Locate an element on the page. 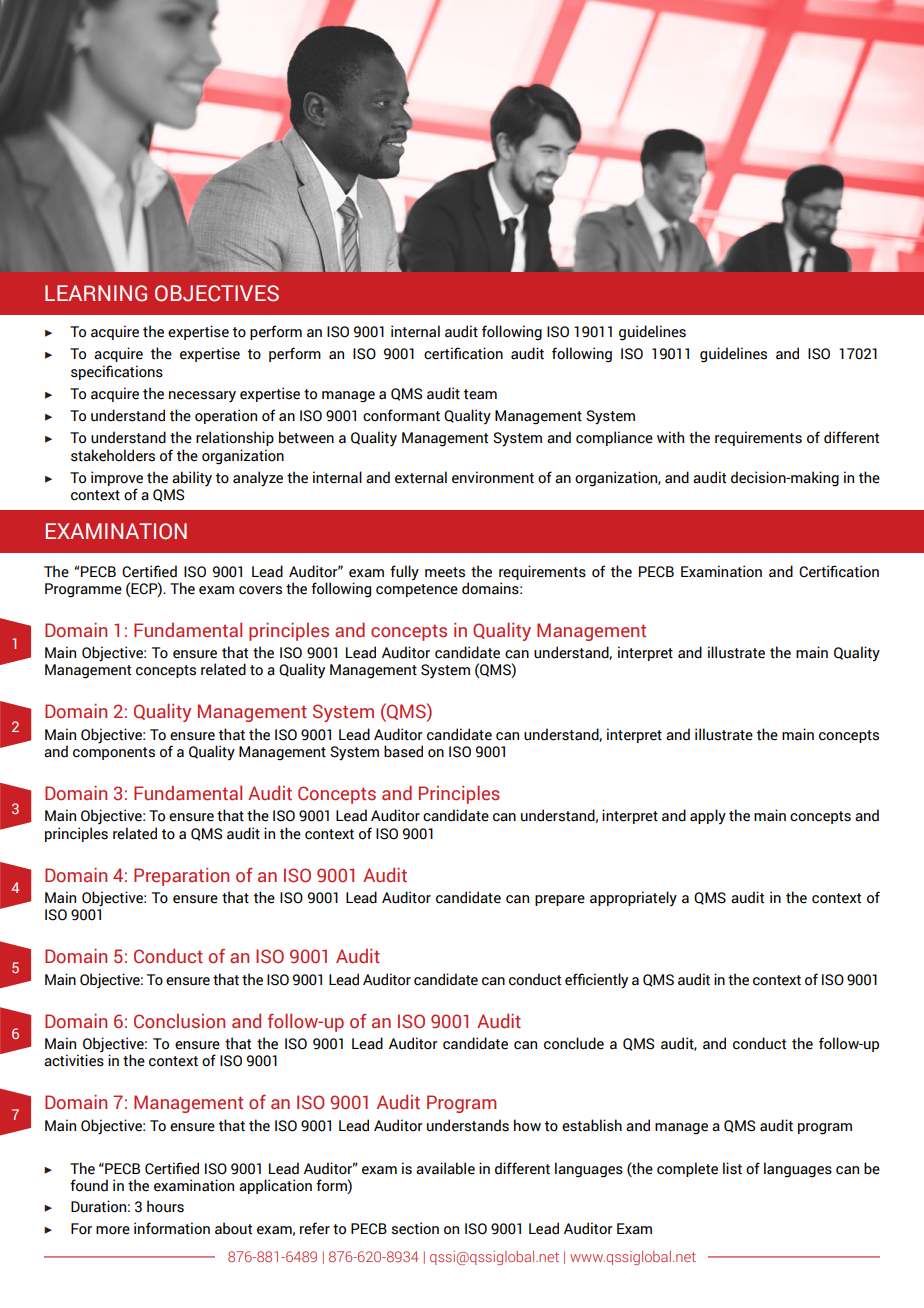  with is located at coordinates (670, 437).
